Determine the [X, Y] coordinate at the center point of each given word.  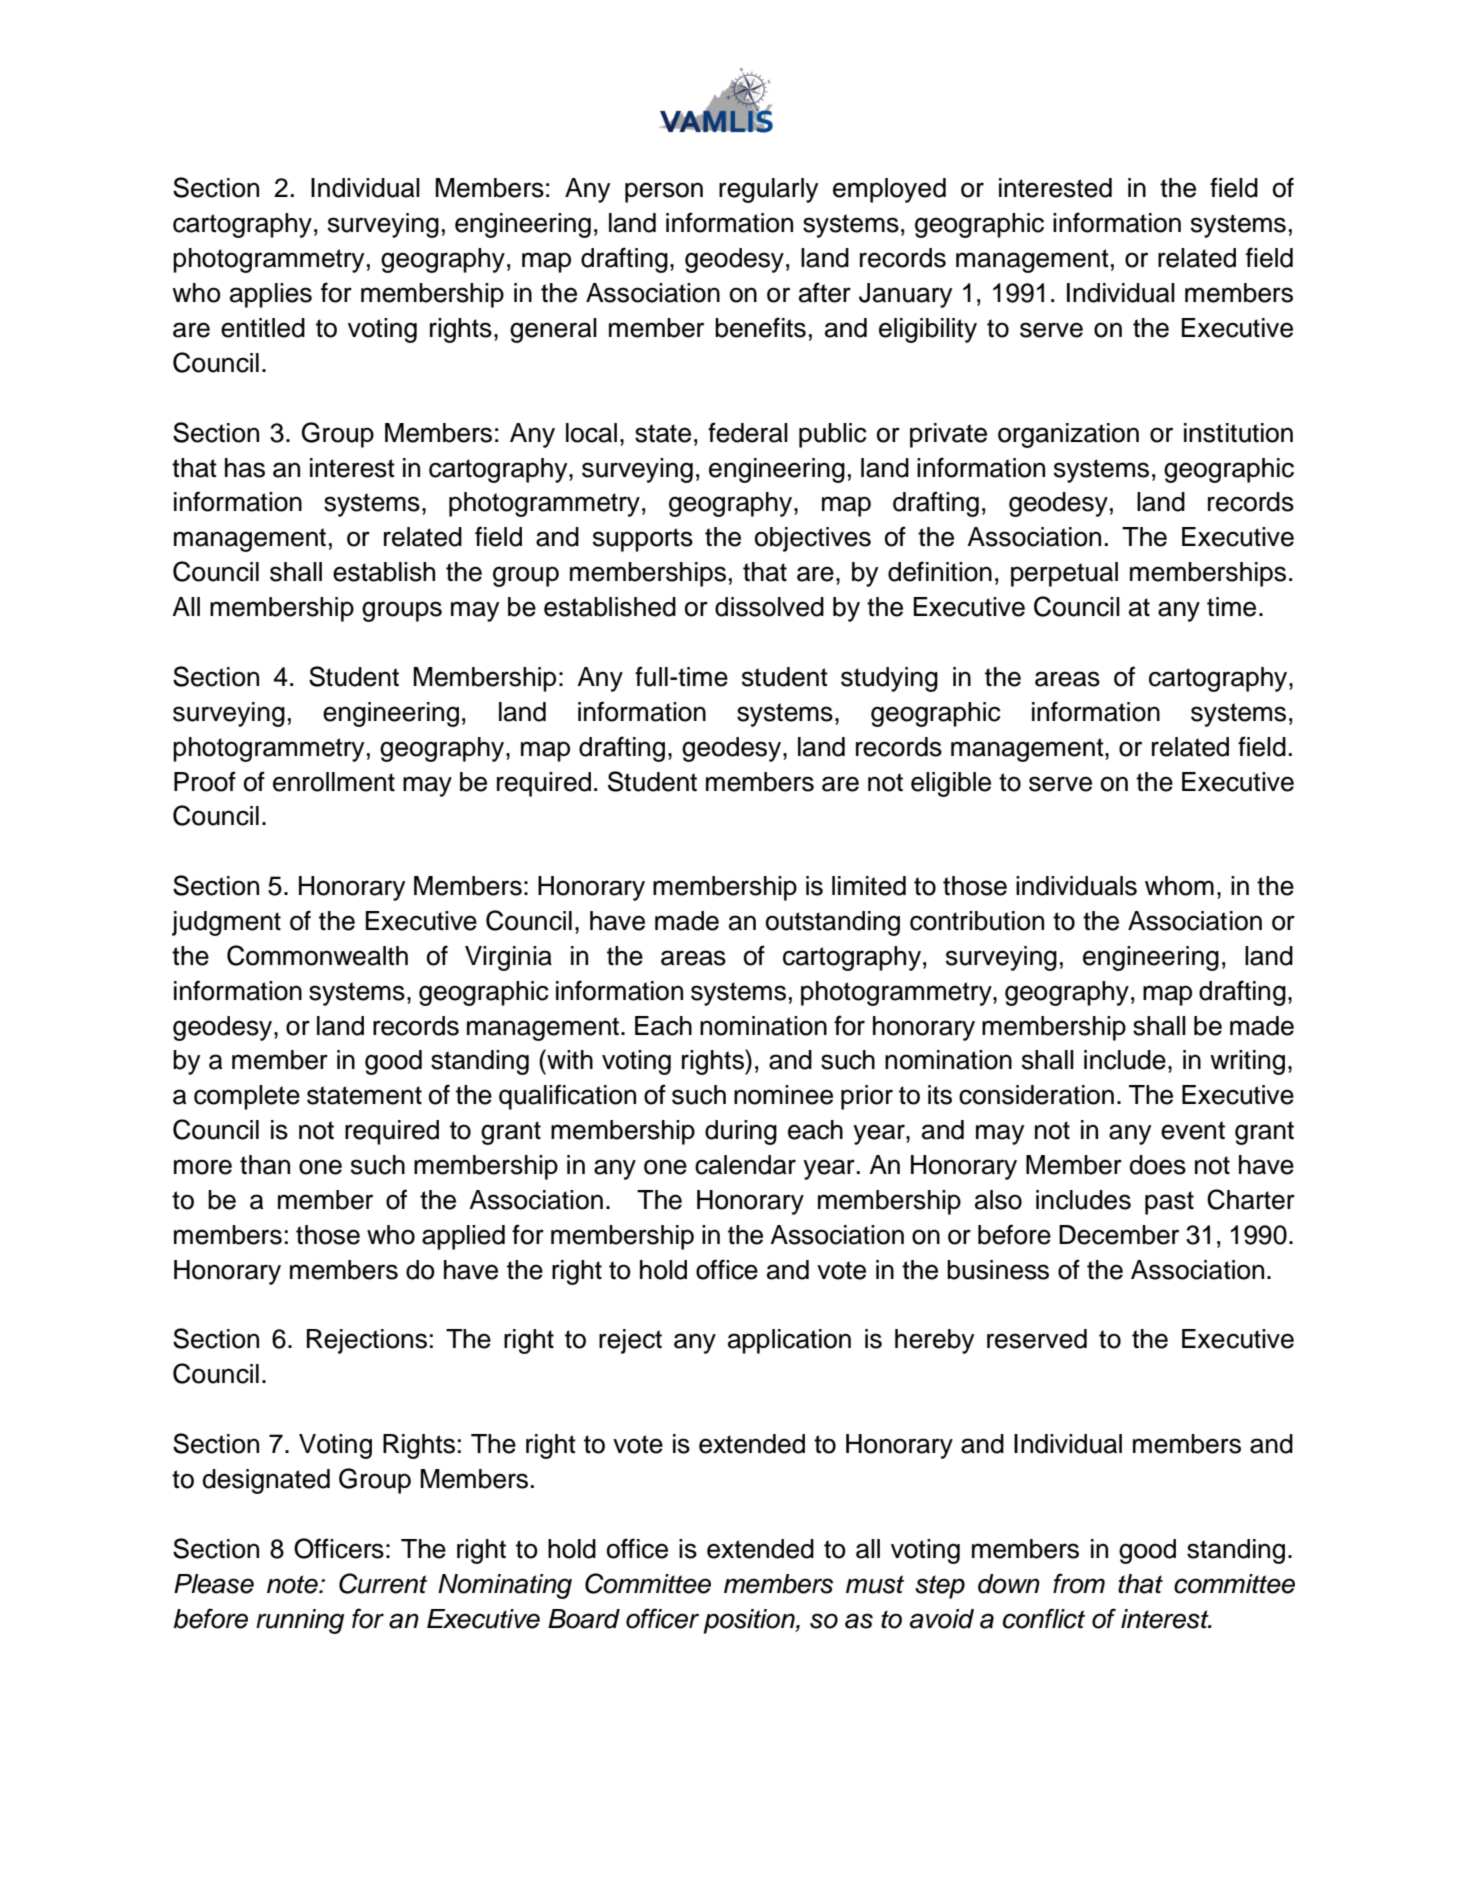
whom [1179, 886]
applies [271, 295]
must [875, 1584]
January [905, 295]
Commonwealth [317, 955]
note [293, 1584]
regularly [768, 190]
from [1079, 1583]
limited [869, 886]
